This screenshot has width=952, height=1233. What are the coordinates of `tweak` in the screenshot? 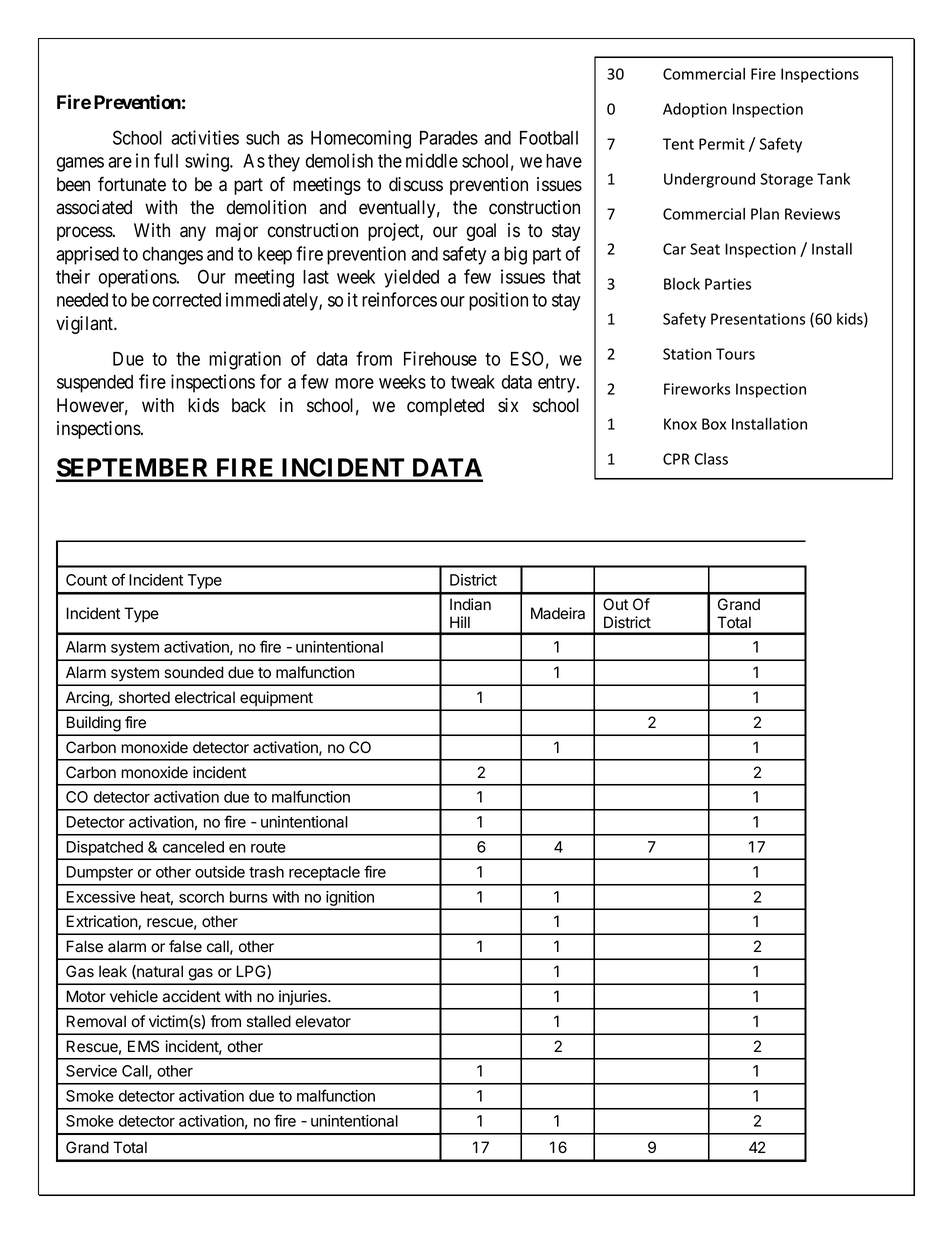 It's located at (473, 382).
